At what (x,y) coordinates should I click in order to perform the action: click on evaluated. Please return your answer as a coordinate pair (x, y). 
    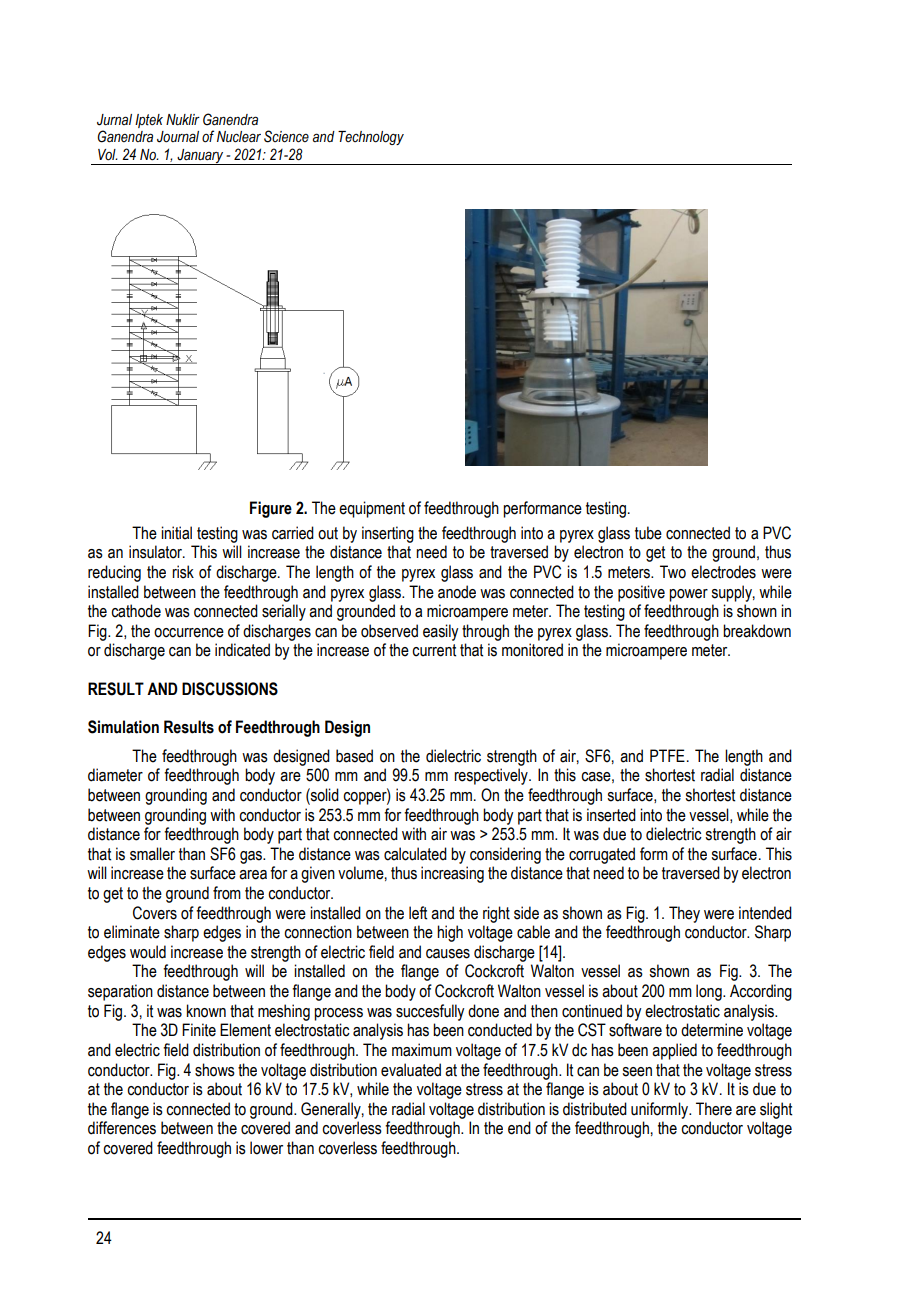
    Looking at the image, I should click on (411, 1070).
